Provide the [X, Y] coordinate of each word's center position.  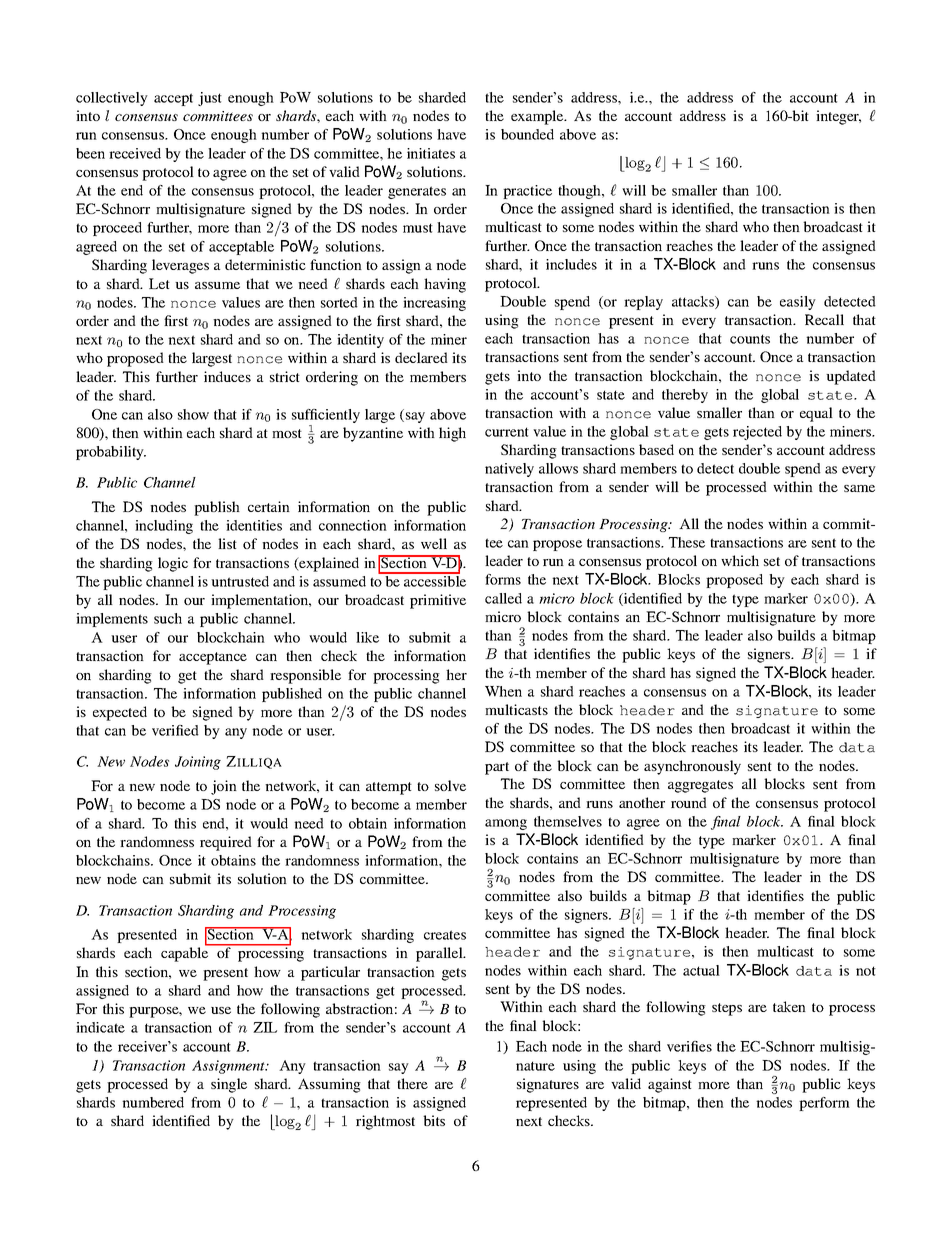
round [689, 802]
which [740, 560]
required [226, 843]
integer [838, 117]
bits [434, 1120]
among [506, 824]
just [210, 99]
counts [750, 339]
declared [421, 357]
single [229, 1085]
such [168, 618]
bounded [527, 134]
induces [227, 376]
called [503, 598]
